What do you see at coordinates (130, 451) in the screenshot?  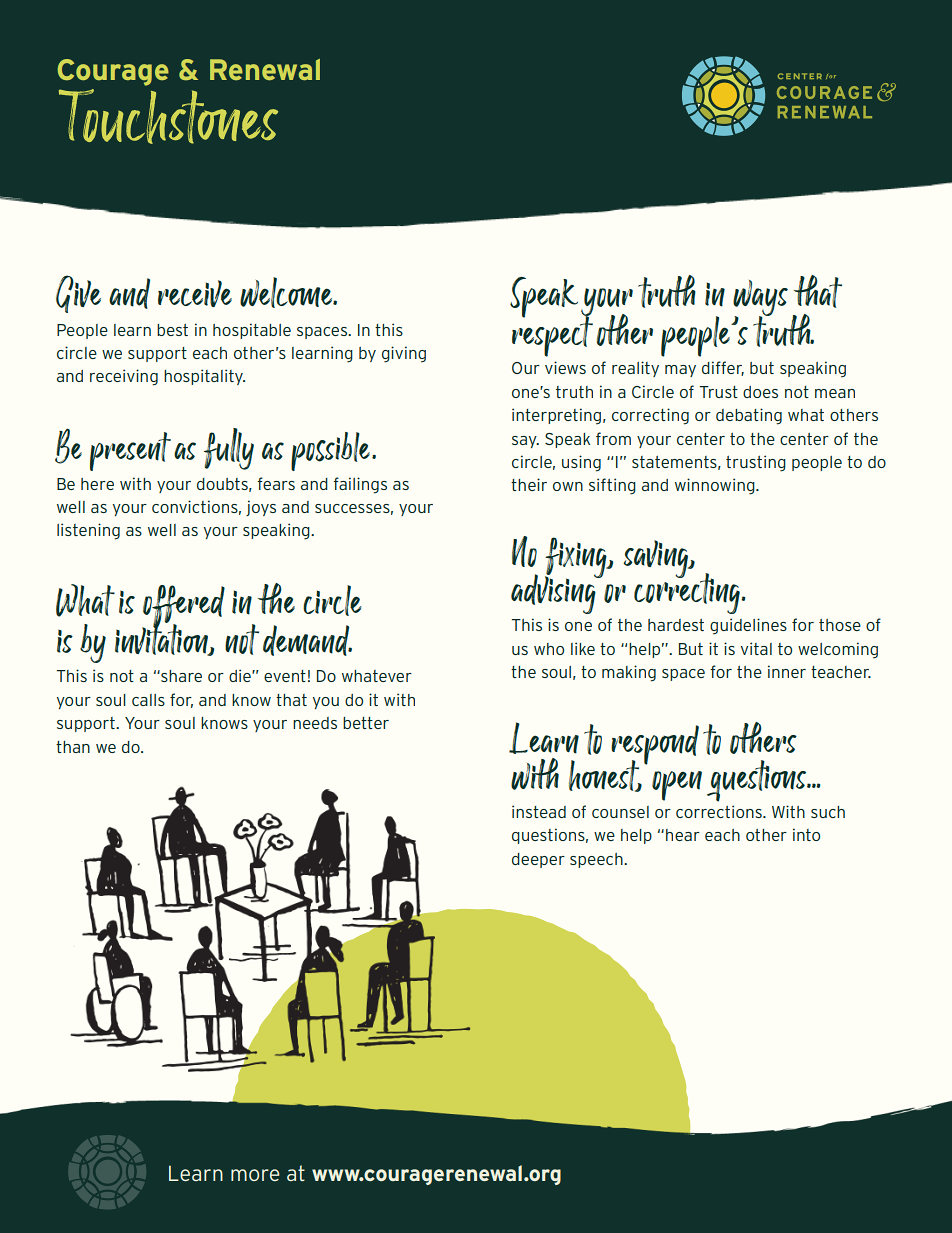 I see `present` at bounding box center [130, 451].
